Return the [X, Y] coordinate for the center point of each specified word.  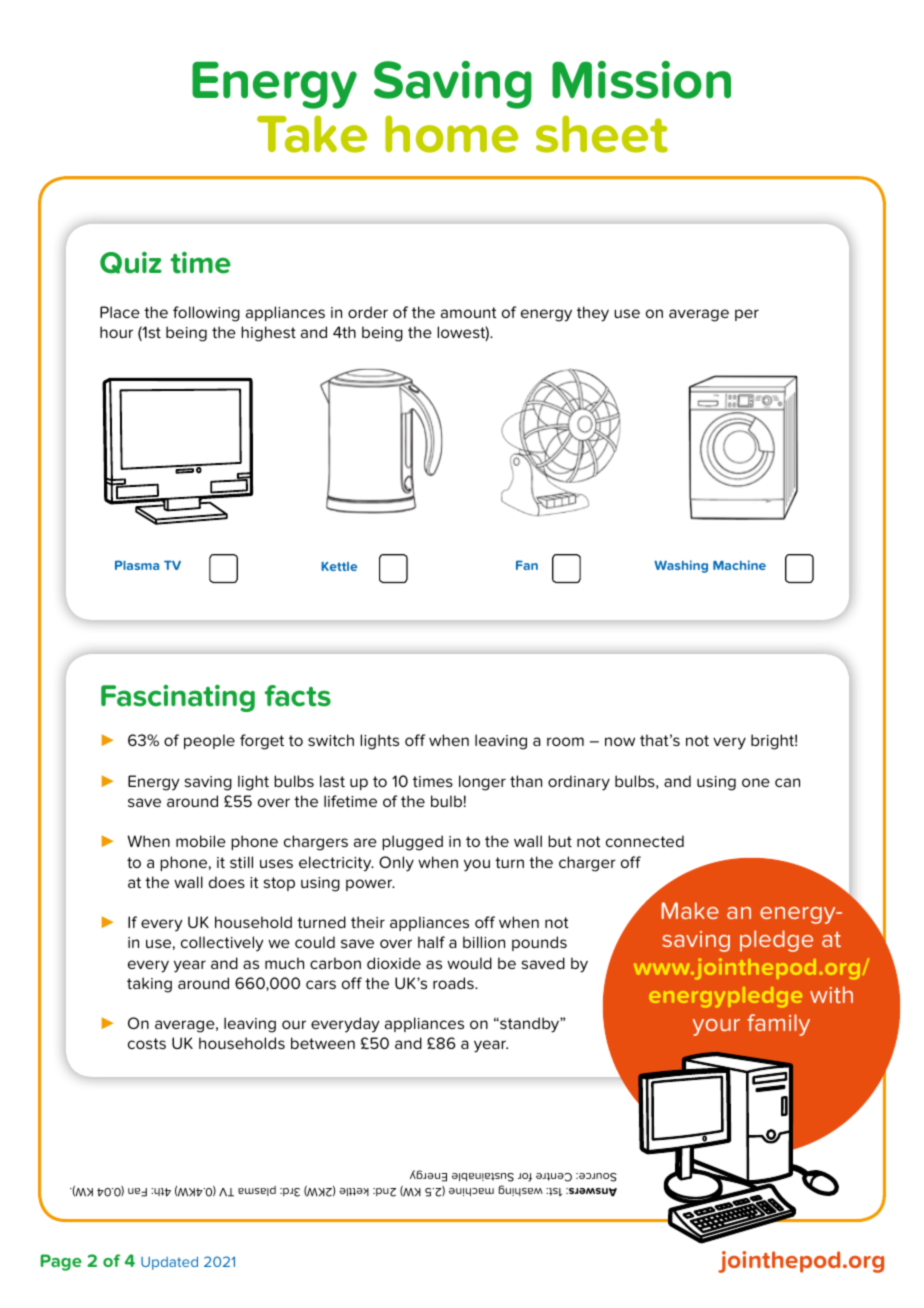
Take [312, 134]
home [451, 134]
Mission [641, 80]
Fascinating [178, 698]
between [323, 1043]
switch [331, 740]
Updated [169, 1263]
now [620, 741]
